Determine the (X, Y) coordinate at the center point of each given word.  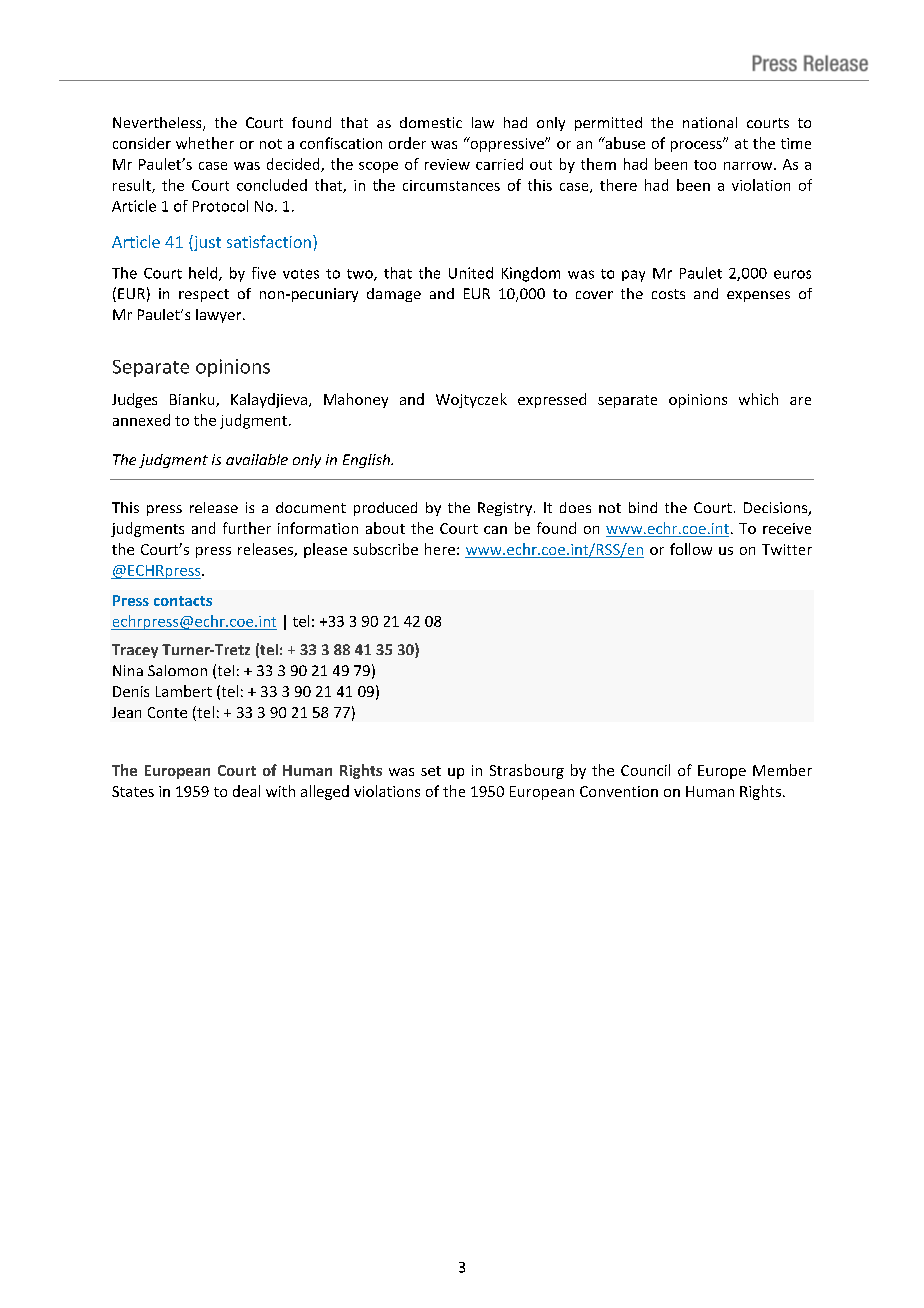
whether (205, 143)
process (697, 146)
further (247, 528)
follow (691, 549)
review (447, 164)
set (431, 771)
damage (394, 295)
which (758, 399)
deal (246, 791)
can (495, 530)
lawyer (220, 316)
